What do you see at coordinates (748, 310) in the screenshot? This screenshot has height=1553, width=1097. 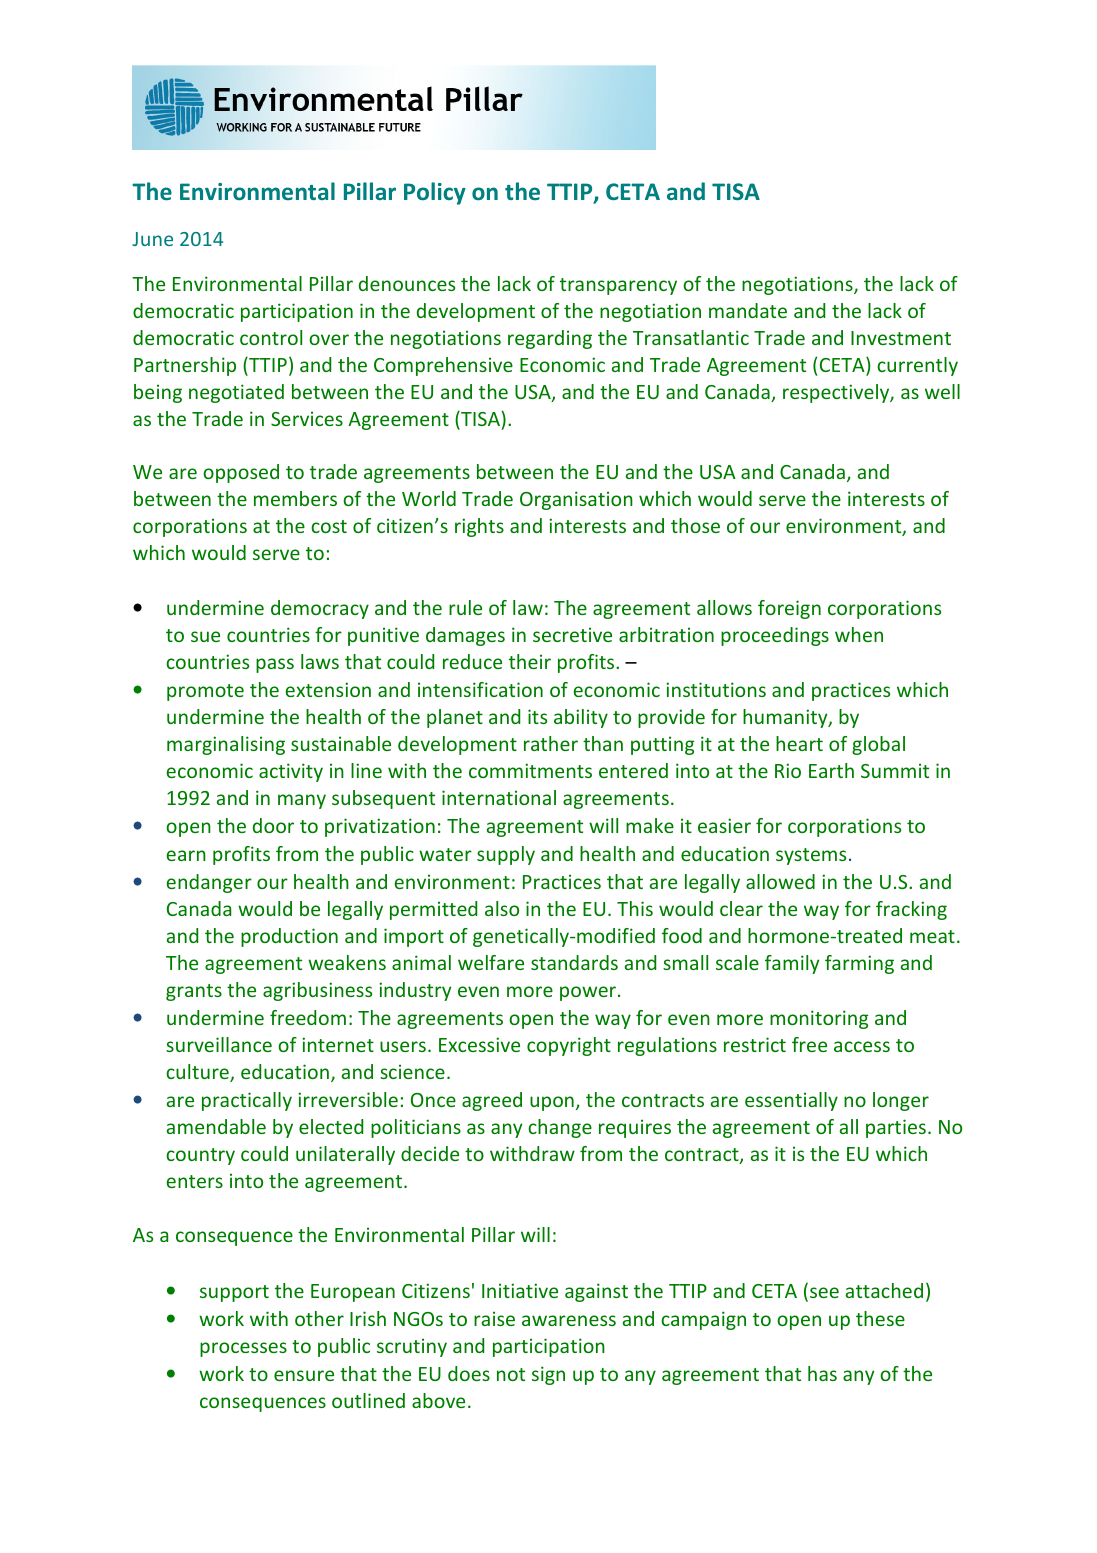 I see `mandate` at bounding box center [748, 310].
